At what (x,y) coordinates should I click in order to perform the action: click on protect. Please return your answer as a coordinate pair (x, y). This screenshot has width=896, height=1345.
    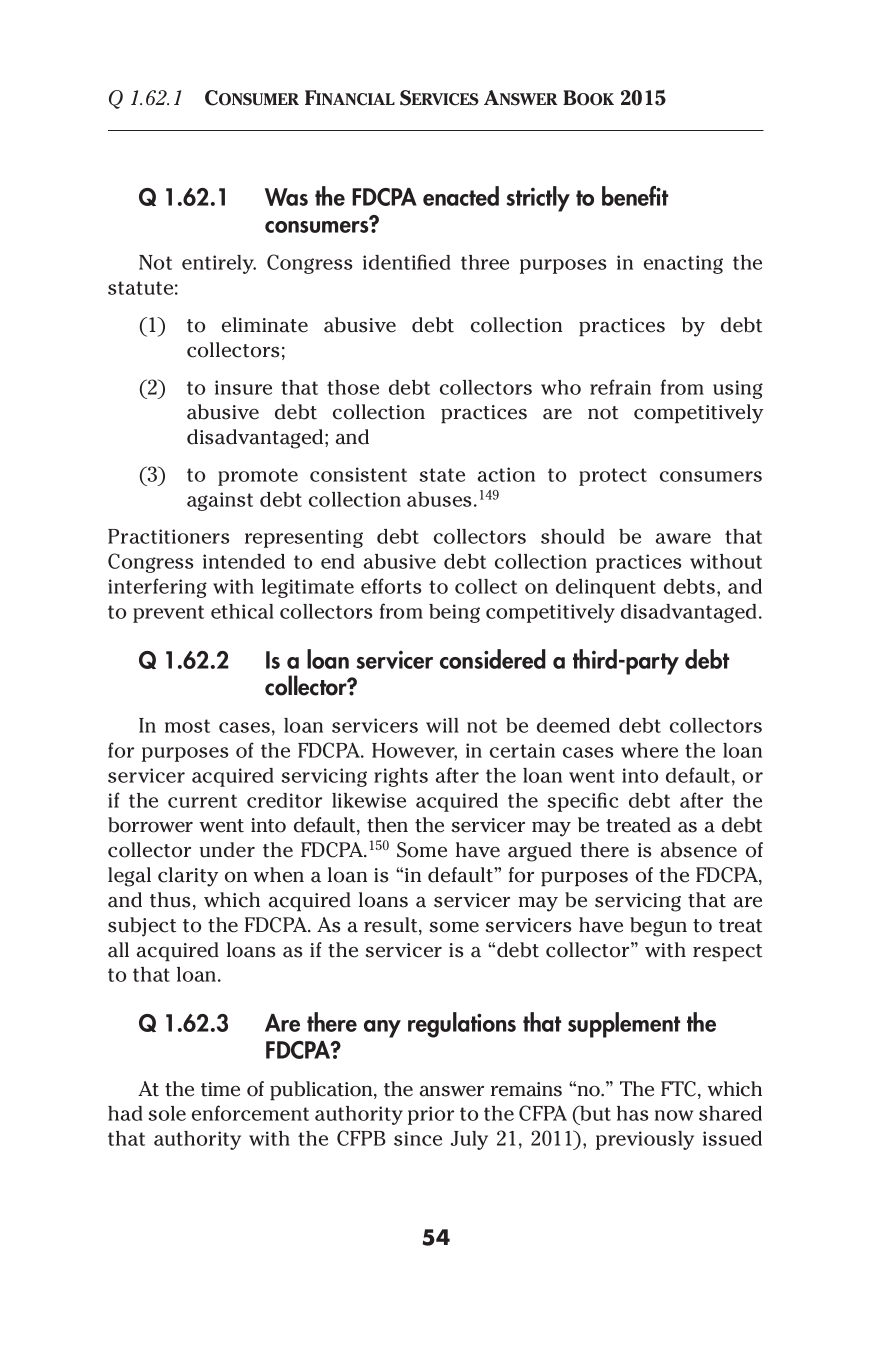
    Looking at the image, I should click on (613, 477).
